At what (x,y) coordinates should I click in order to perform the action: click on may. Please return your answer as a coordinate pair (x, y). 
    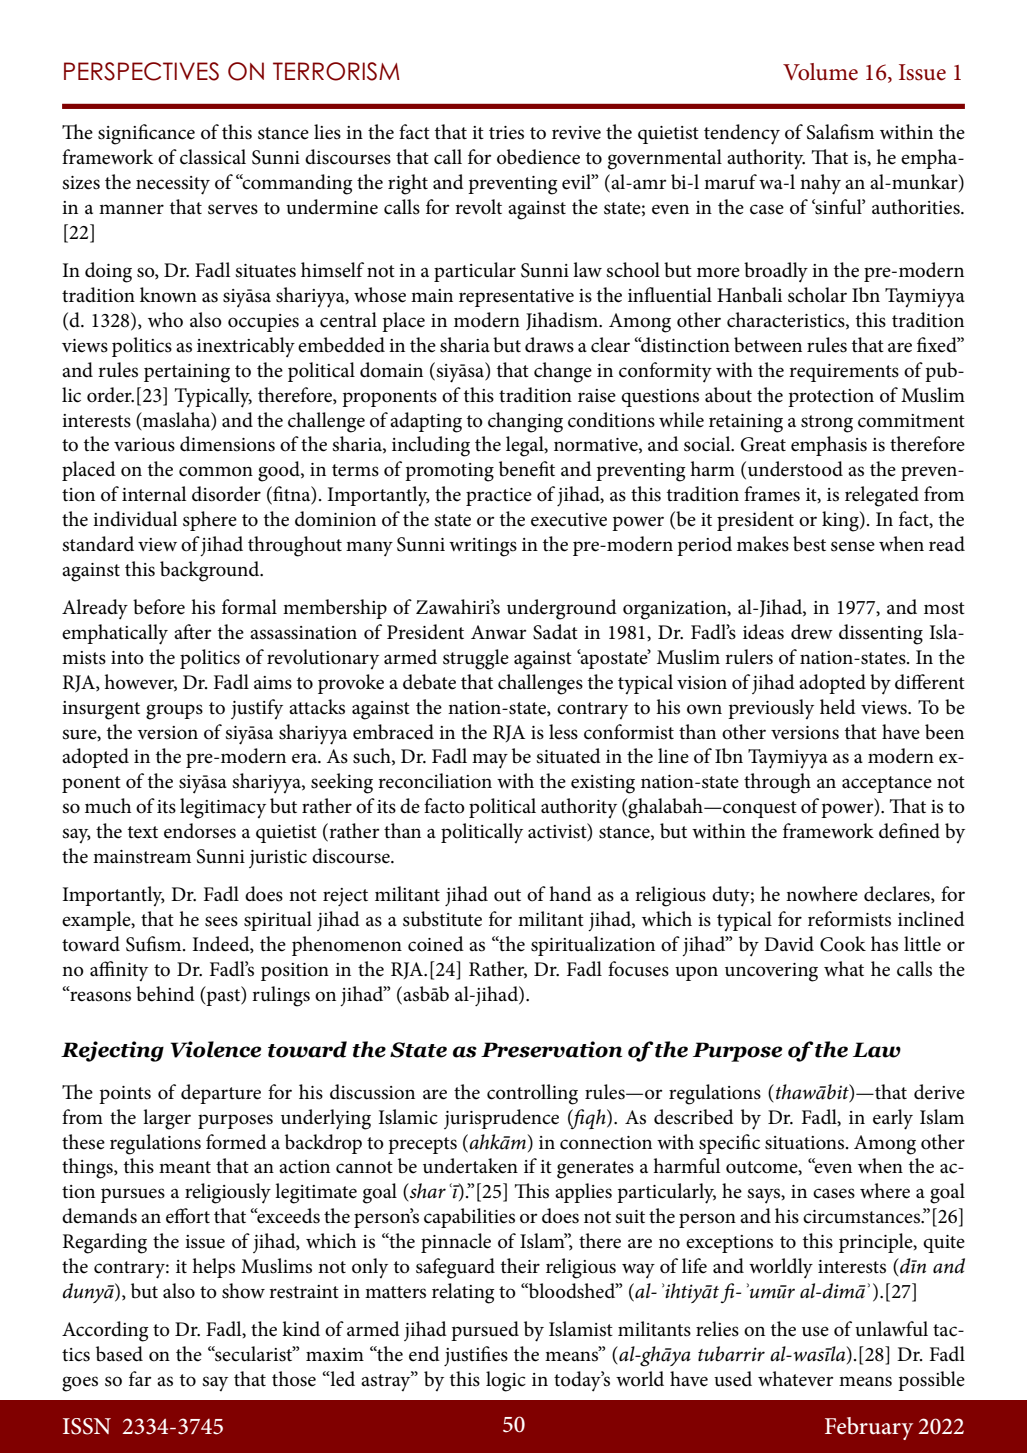
    Looking at the image, I should click on (490, 761).
